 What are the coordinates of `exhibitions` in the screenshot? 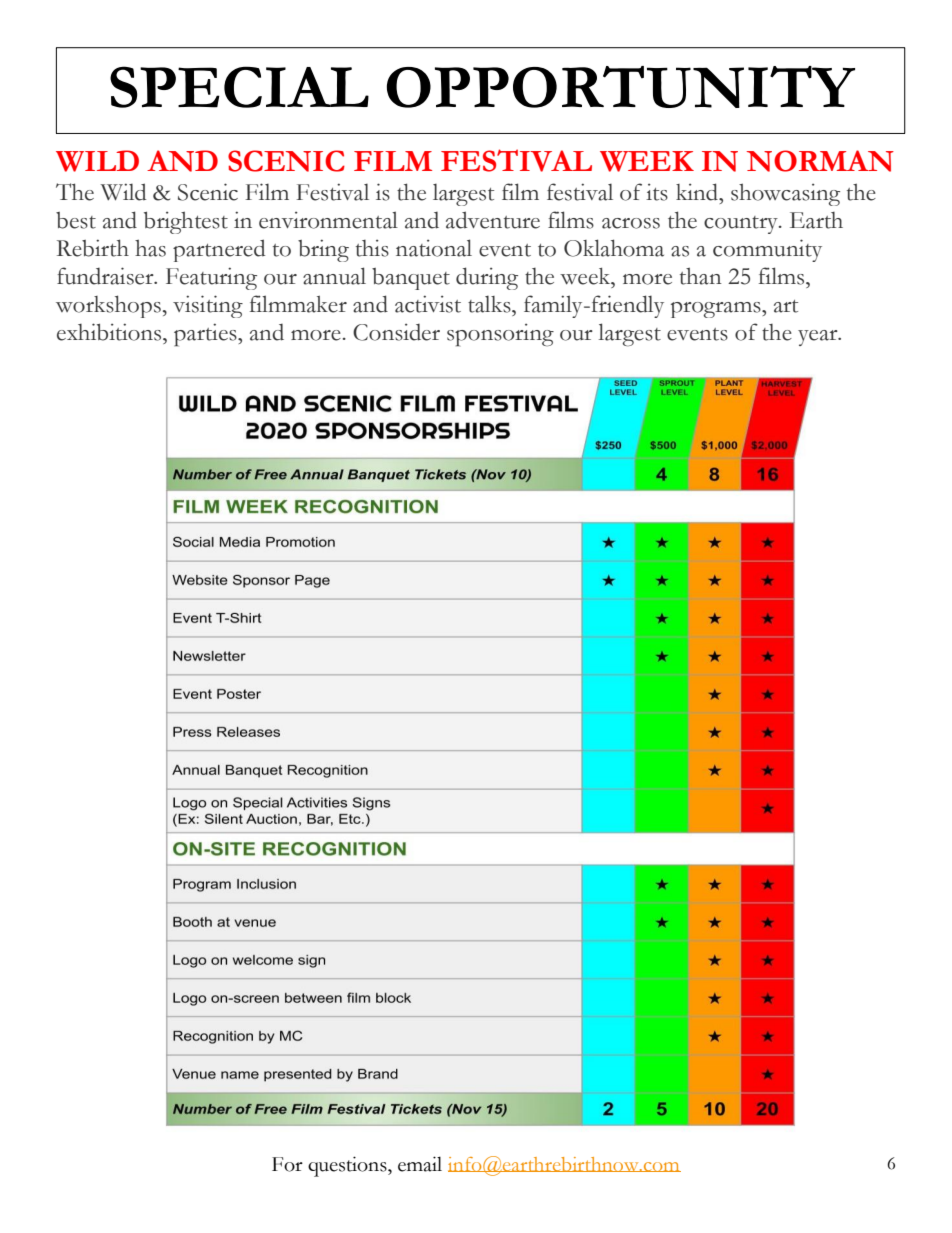 It's located at (110, 332).
